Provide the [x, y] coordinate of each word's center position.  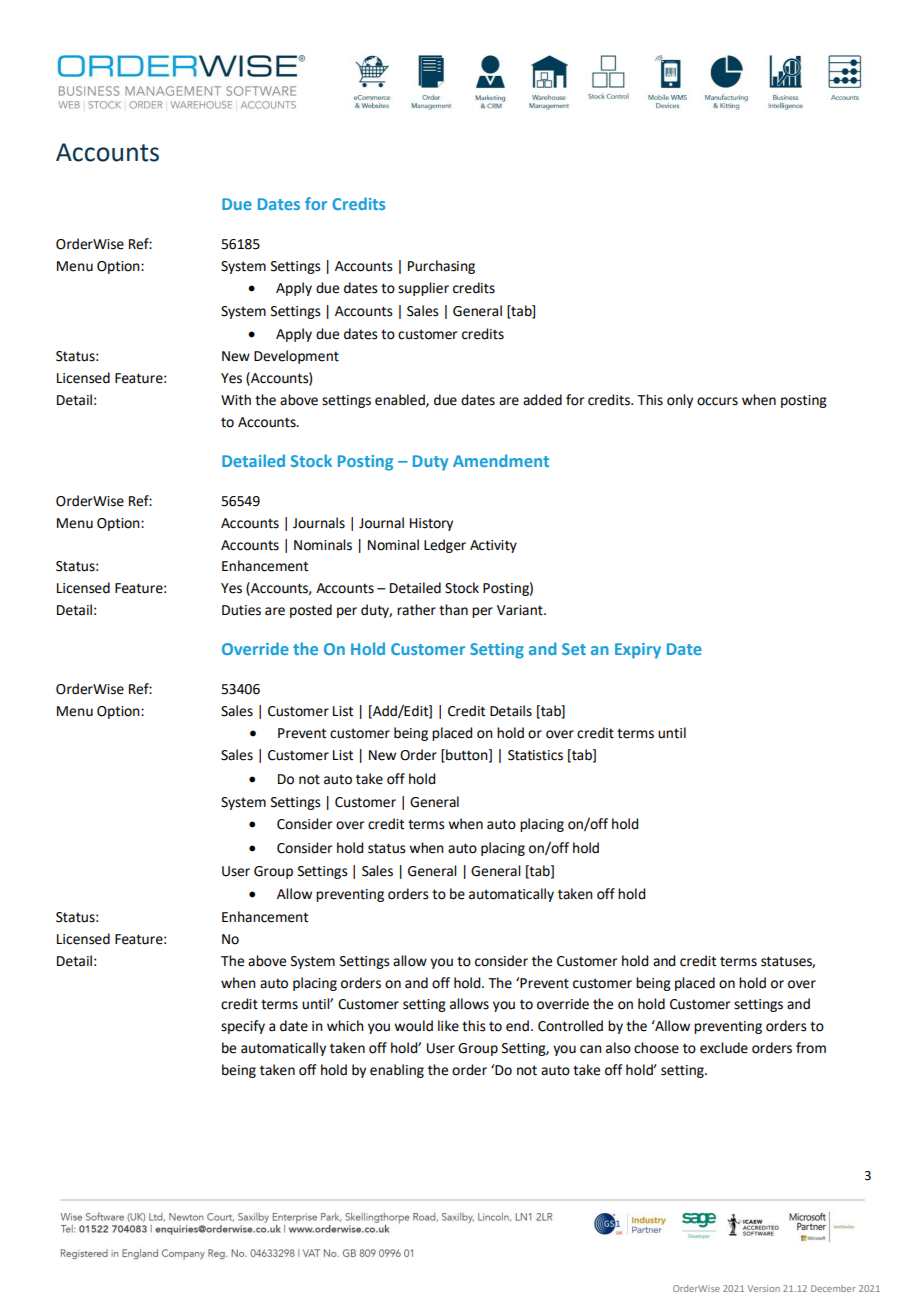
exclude [724, 1048]
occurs [717, 401]
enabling [397, 1071]
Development [296, 357]
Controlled [570, 1026]
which [345, 1026]
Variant [521, 610]
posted [311, 611]
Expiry [638, 651]
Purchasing [441, 267]
